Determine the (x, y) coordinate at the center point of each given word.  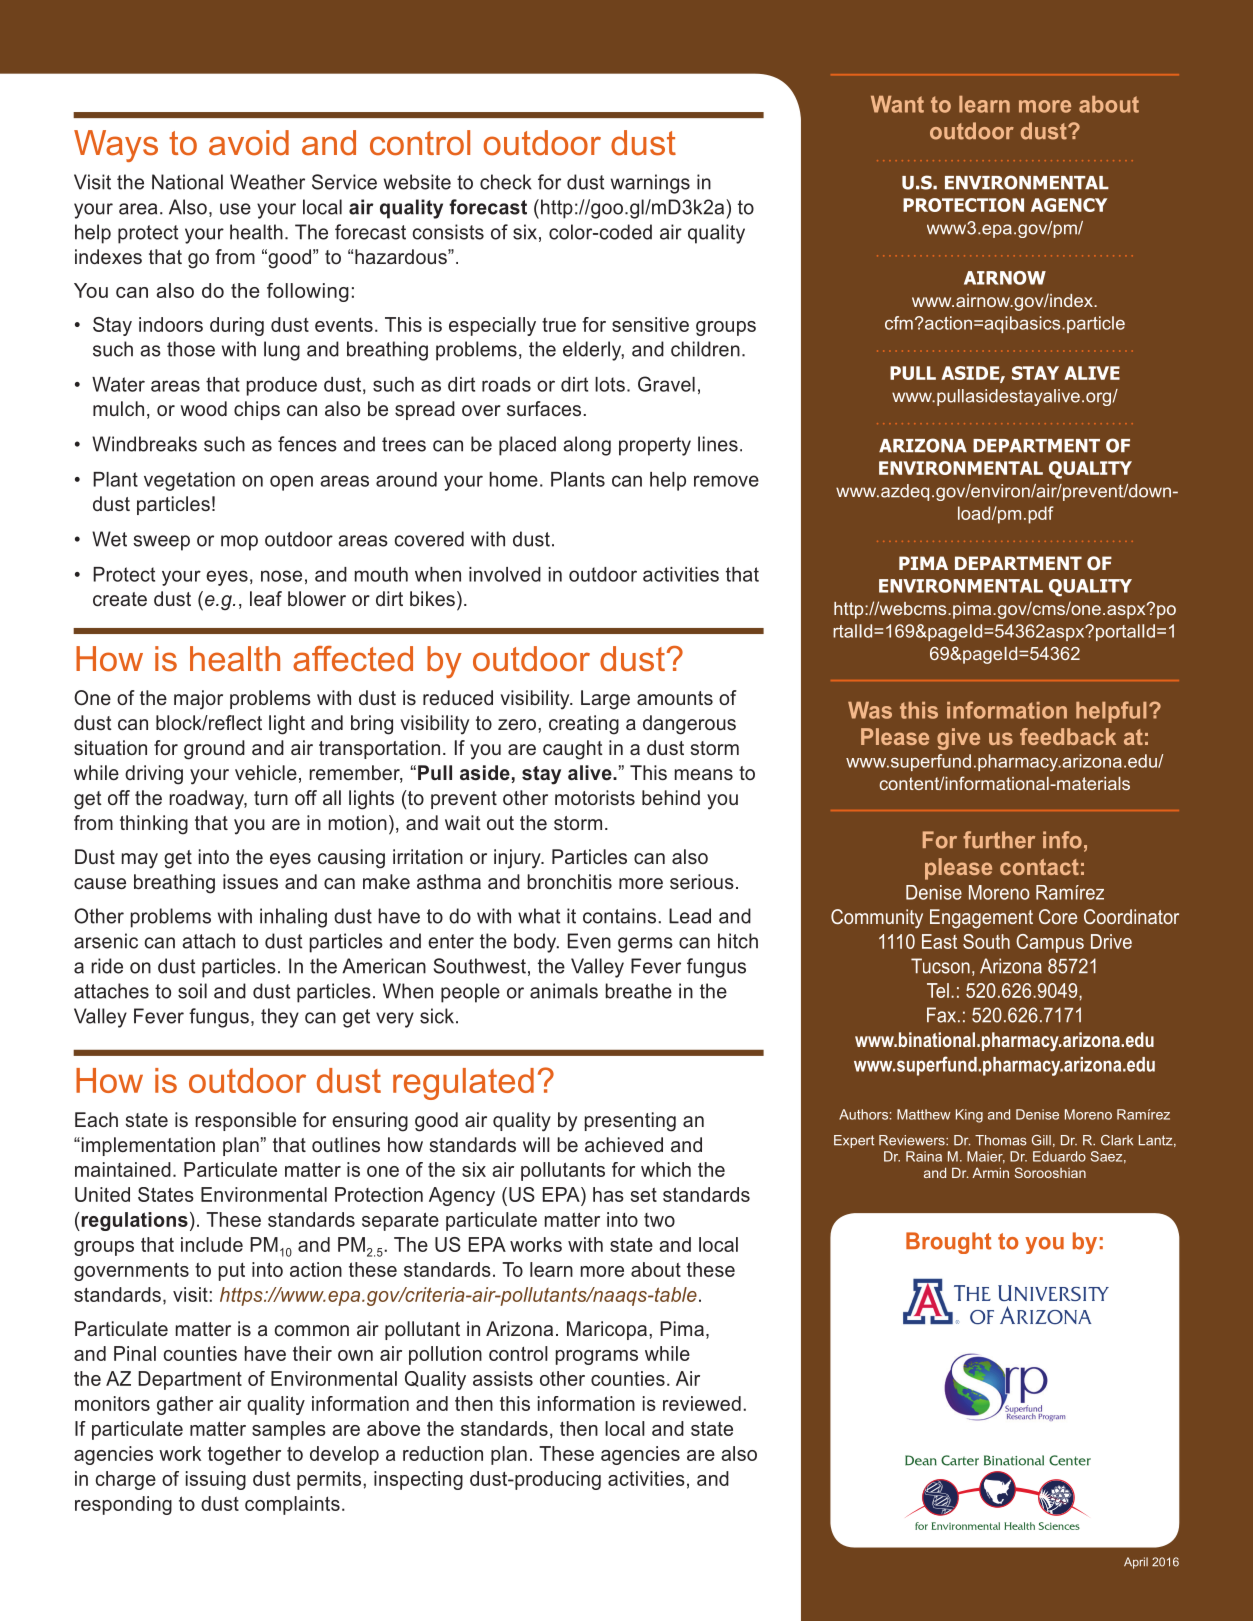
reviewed (702, 1403)
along (587, 446)
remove (726, 481)
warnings (650, 184)
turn (271, 798)
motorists (595, 797)
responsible (245, 1121)
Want (897, 104)
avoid (249, 143)
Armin (990, 1173)
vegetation (189, 481)
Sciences (1059, 1526)
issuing (216, 1480)
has (608, 1194)
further (999, 840)
